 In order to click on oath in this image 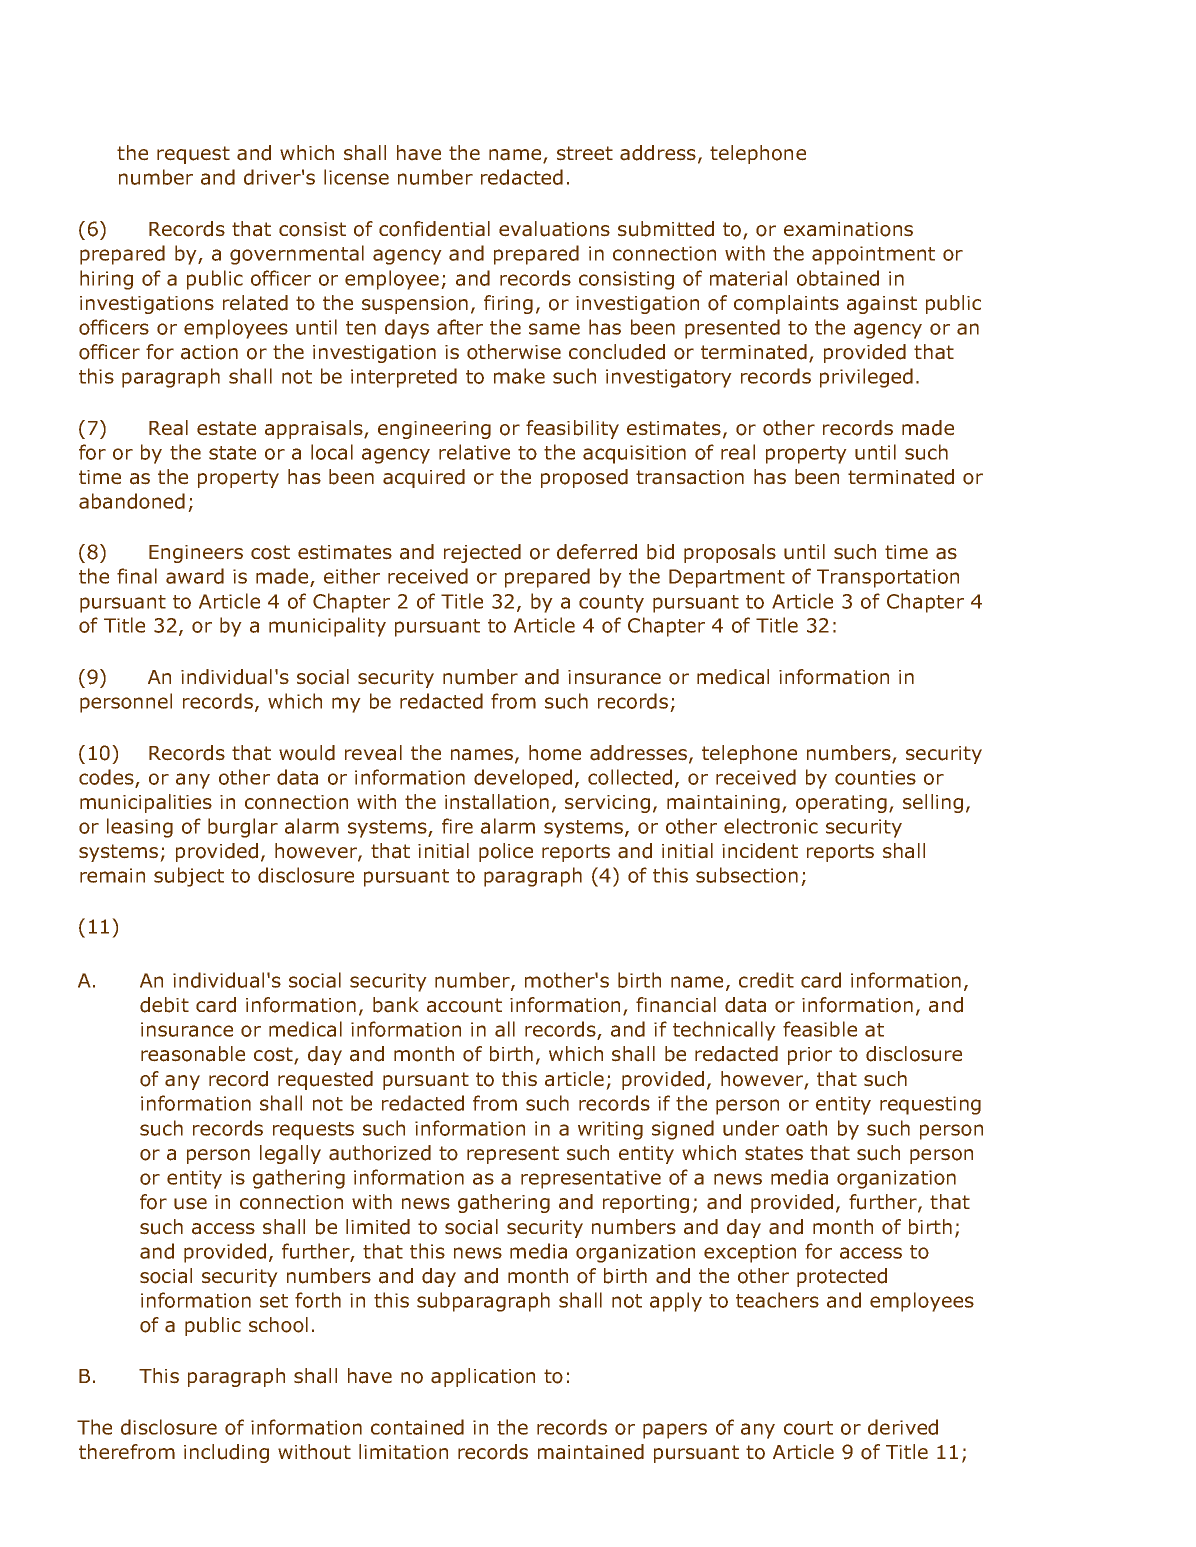, I will do `click(806, 1128)`.
